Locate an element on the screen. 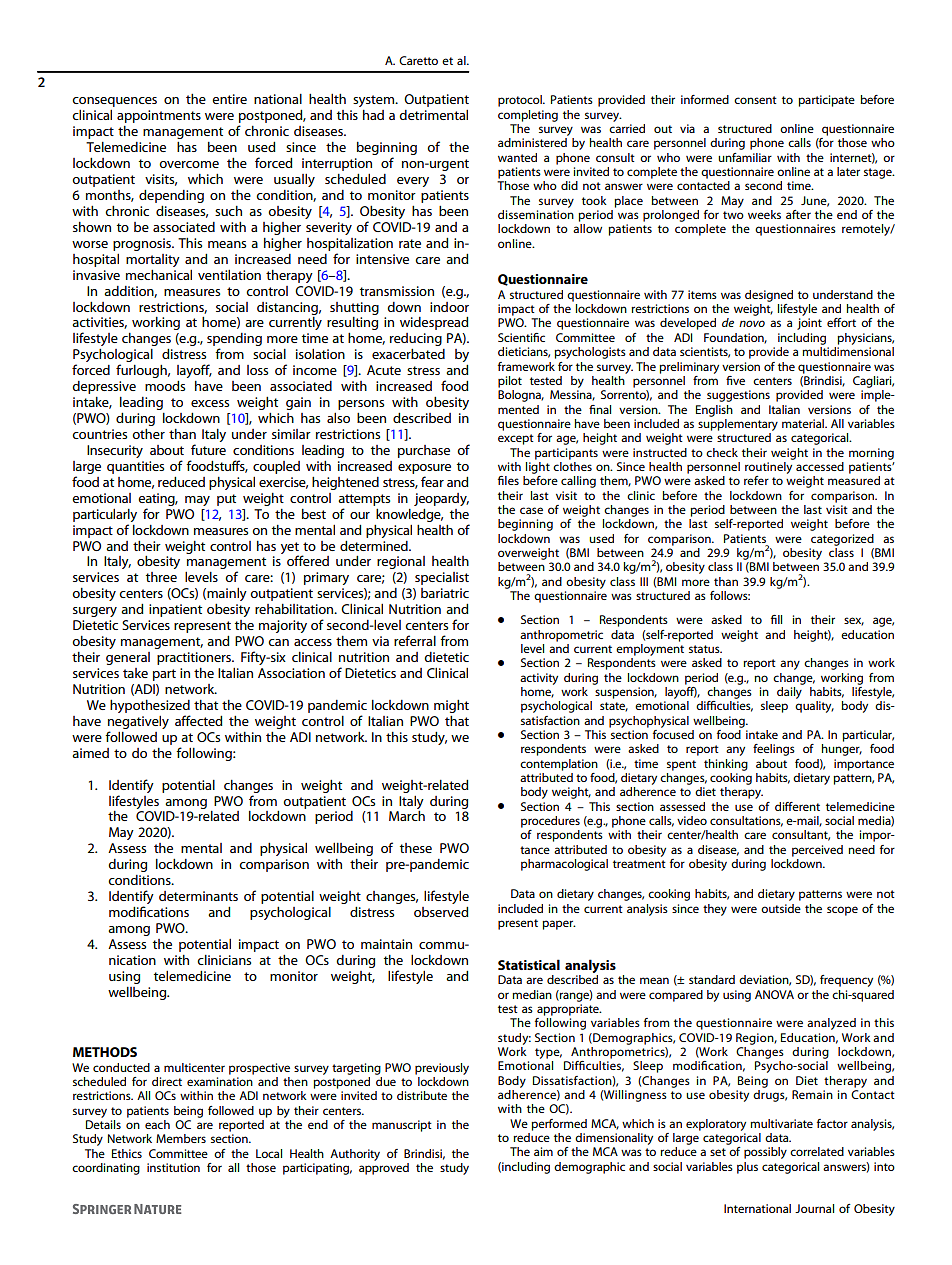 The image size is (952, 1265). outside is located at coordinates (781, 908).
